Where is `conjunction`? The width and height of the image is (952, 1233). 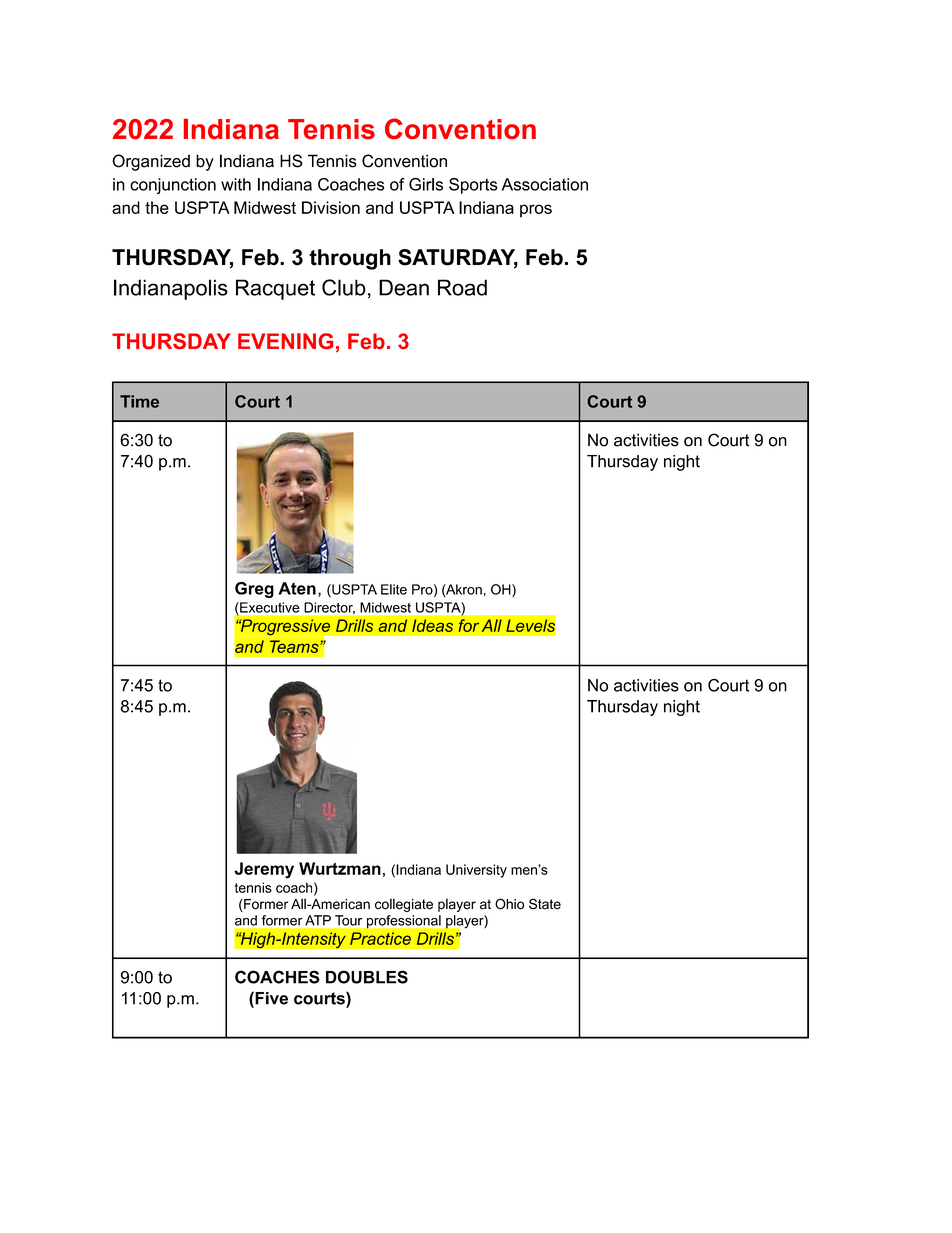
conjunction is located at coordinates (173, 186).
